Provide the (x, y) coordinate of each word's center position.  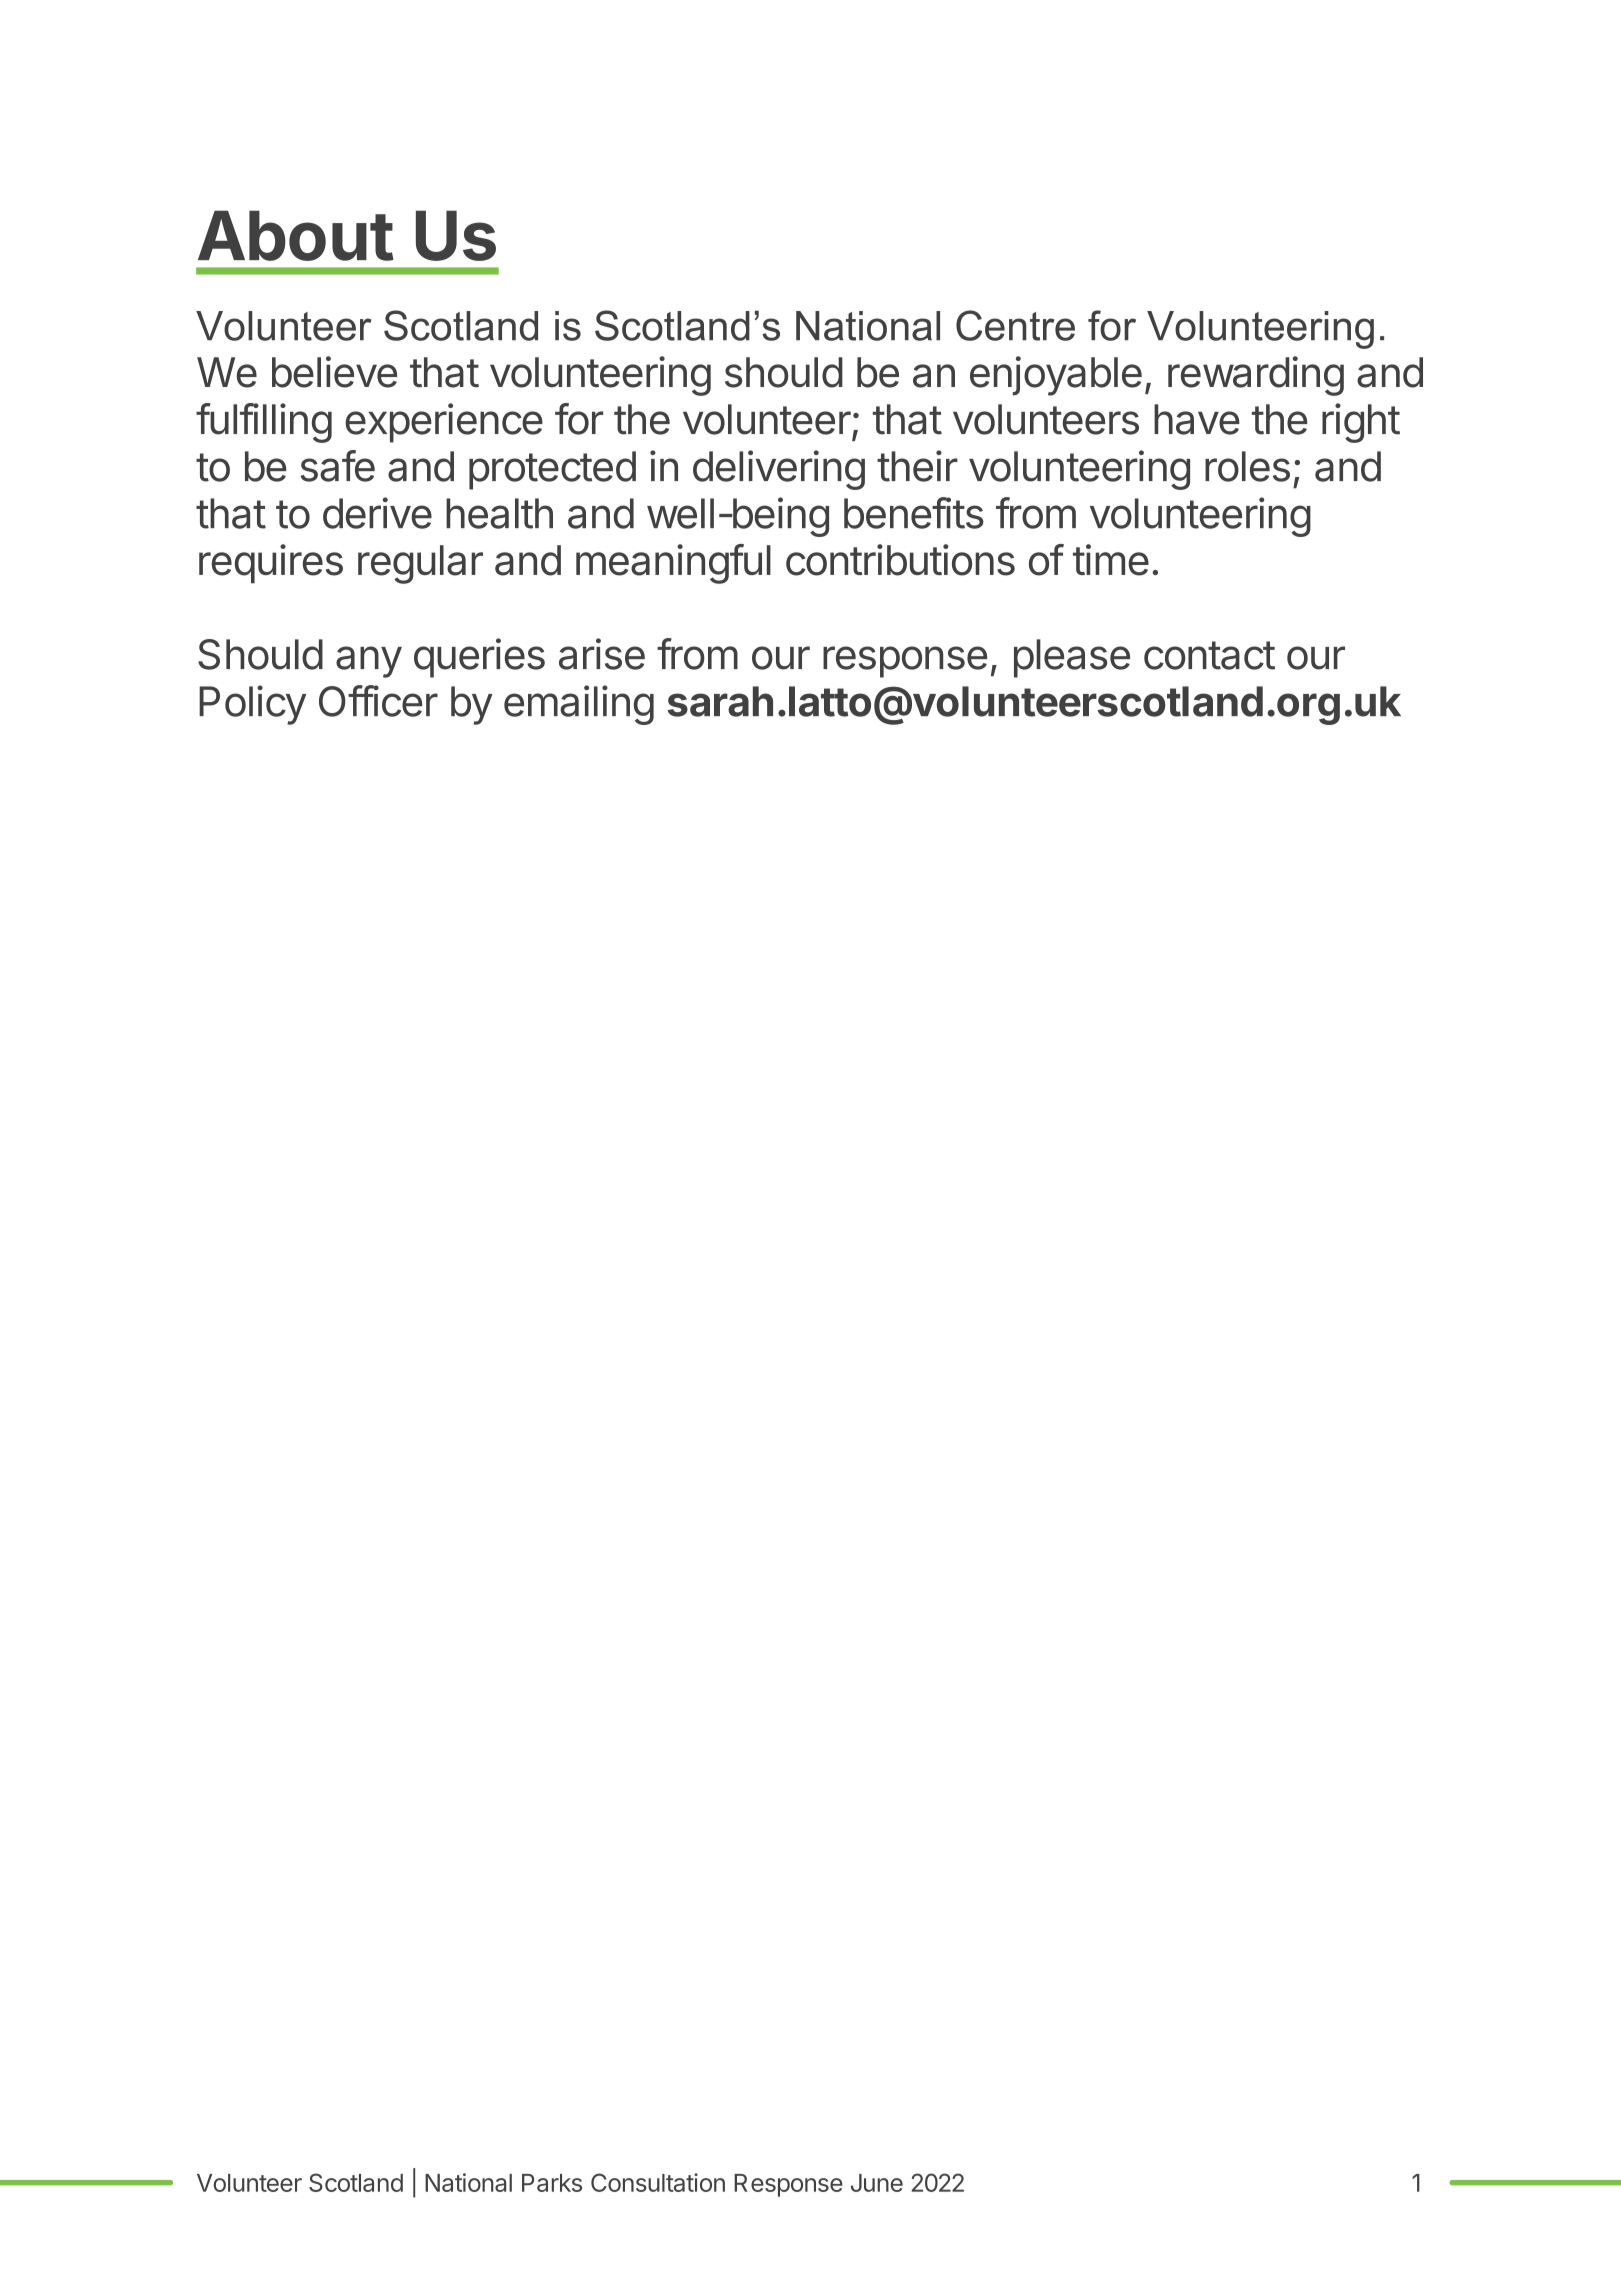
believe (334, 372)
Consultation (658, 2182)
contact (1209, 655)
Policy (252, 705)
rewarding (1256, 376)
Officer (378, 701)
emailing (579, 705)
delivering (779, 470)
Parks (552, 2183)
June (877, 2183)
